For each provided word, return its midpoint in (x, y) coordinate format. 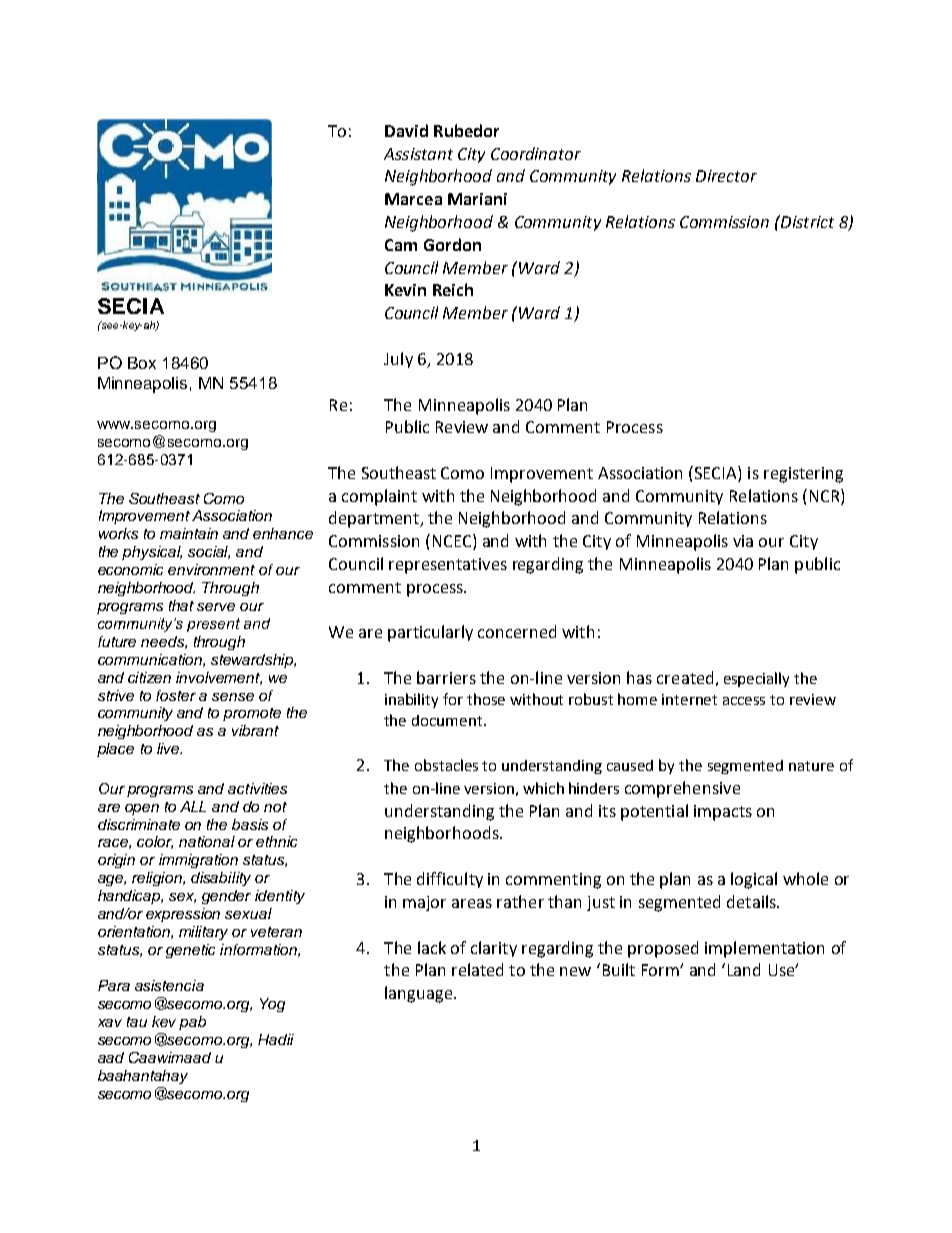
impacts (723, 813)
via (743, 541)
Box (142, 363)
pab (192, 1023)
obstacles (446, 765)
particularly (430, 633)
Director (726, 176)
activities (257, 788)
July (398, 360)
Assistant (418, 154)
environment (211, 569)
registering (803, 475)
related (477, 969)
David (406, 130)
